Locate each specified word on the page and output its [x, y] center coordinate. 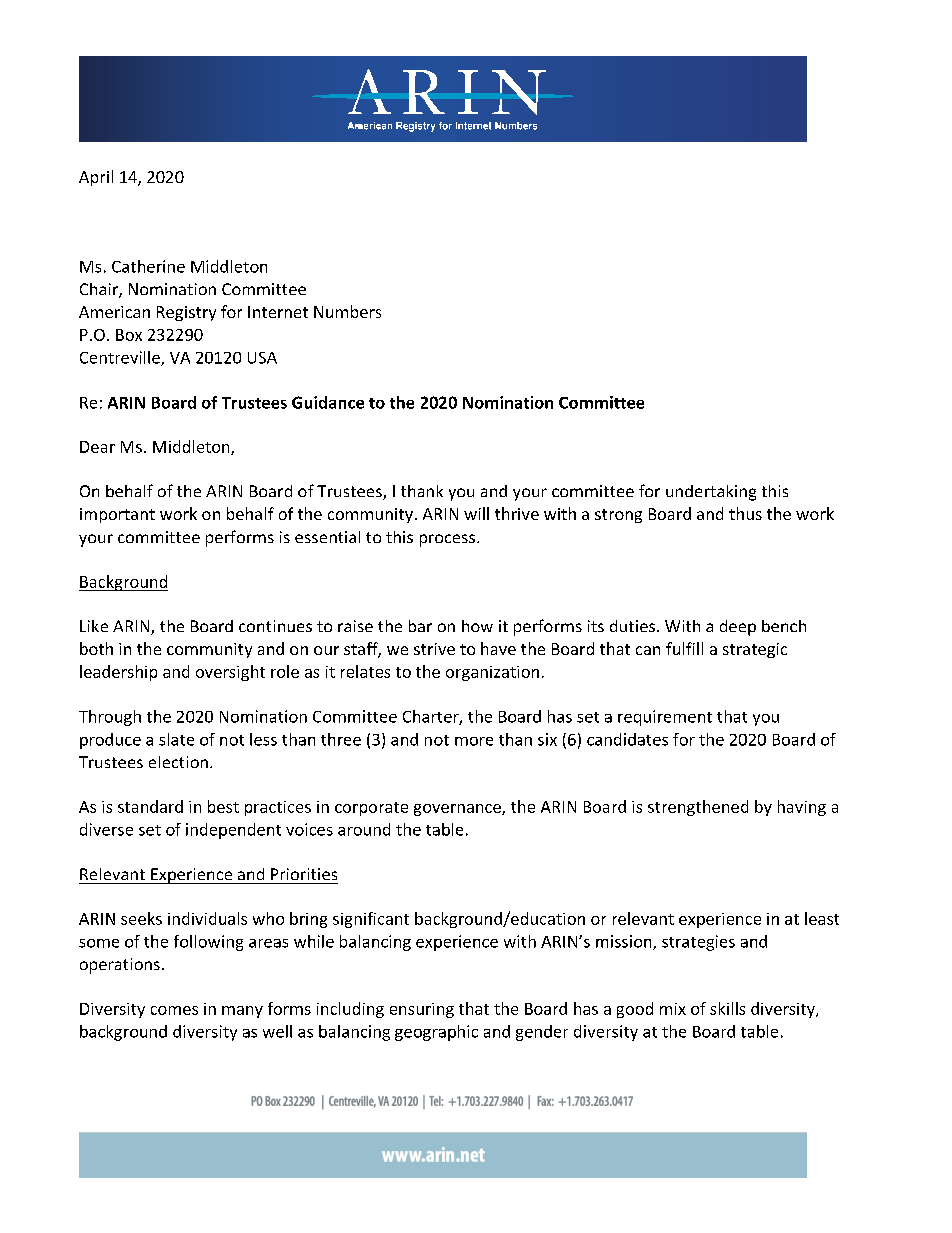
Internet [278, 312]
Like [94, 626]
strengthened [698, 808]
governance [458, 810]
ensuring [422, 1010]
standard [150, 806]
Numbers [347, 311]
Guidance [328, 402]
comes [174, 1010]
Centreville [121, 358]
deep [738, 628]
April [96, 178]
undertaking [711, 493]
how [477, 626]
